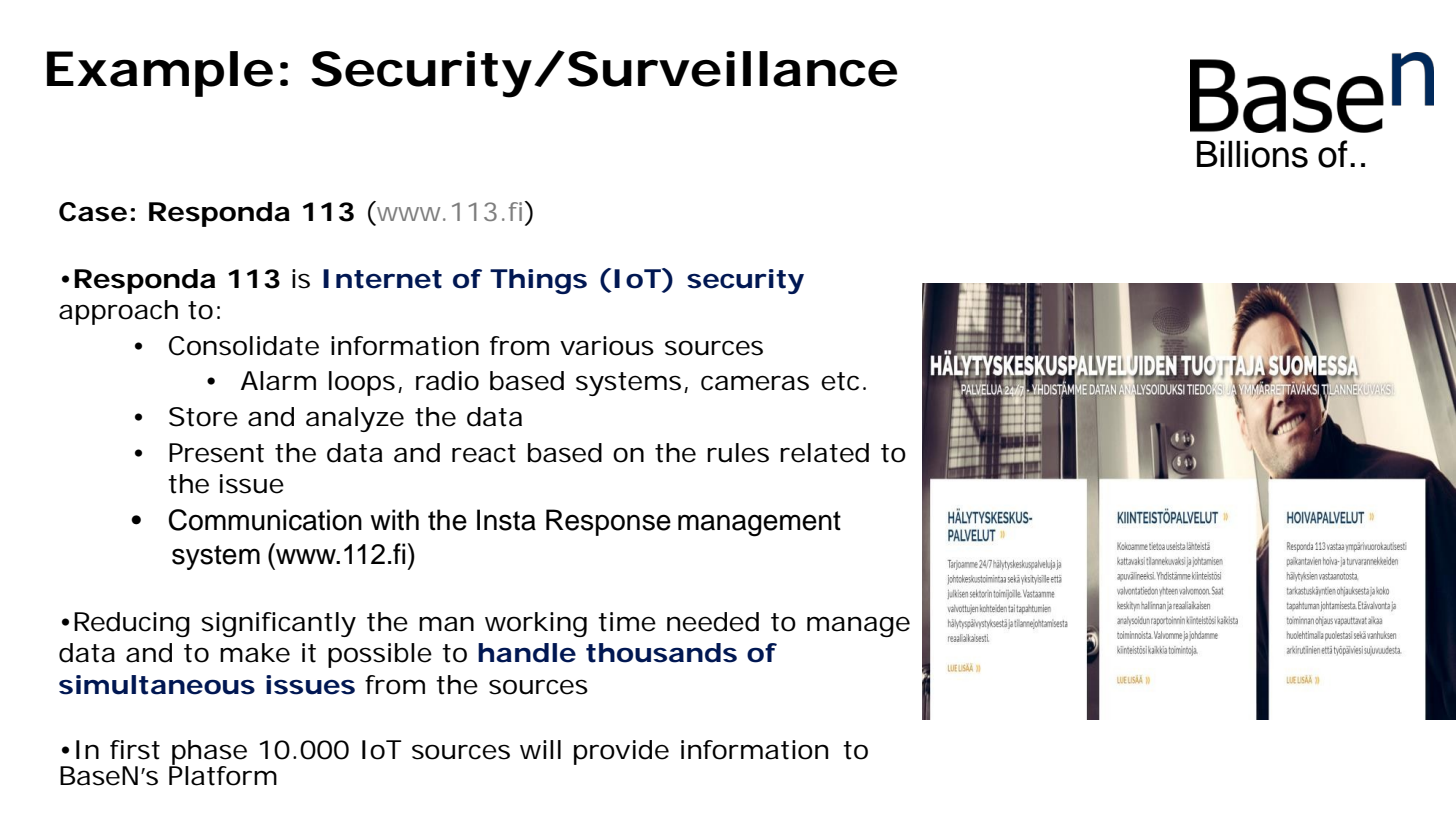  What do you see at coordinates (607, 346) in the image?
I see `various` at bounding box center [607, 346].
